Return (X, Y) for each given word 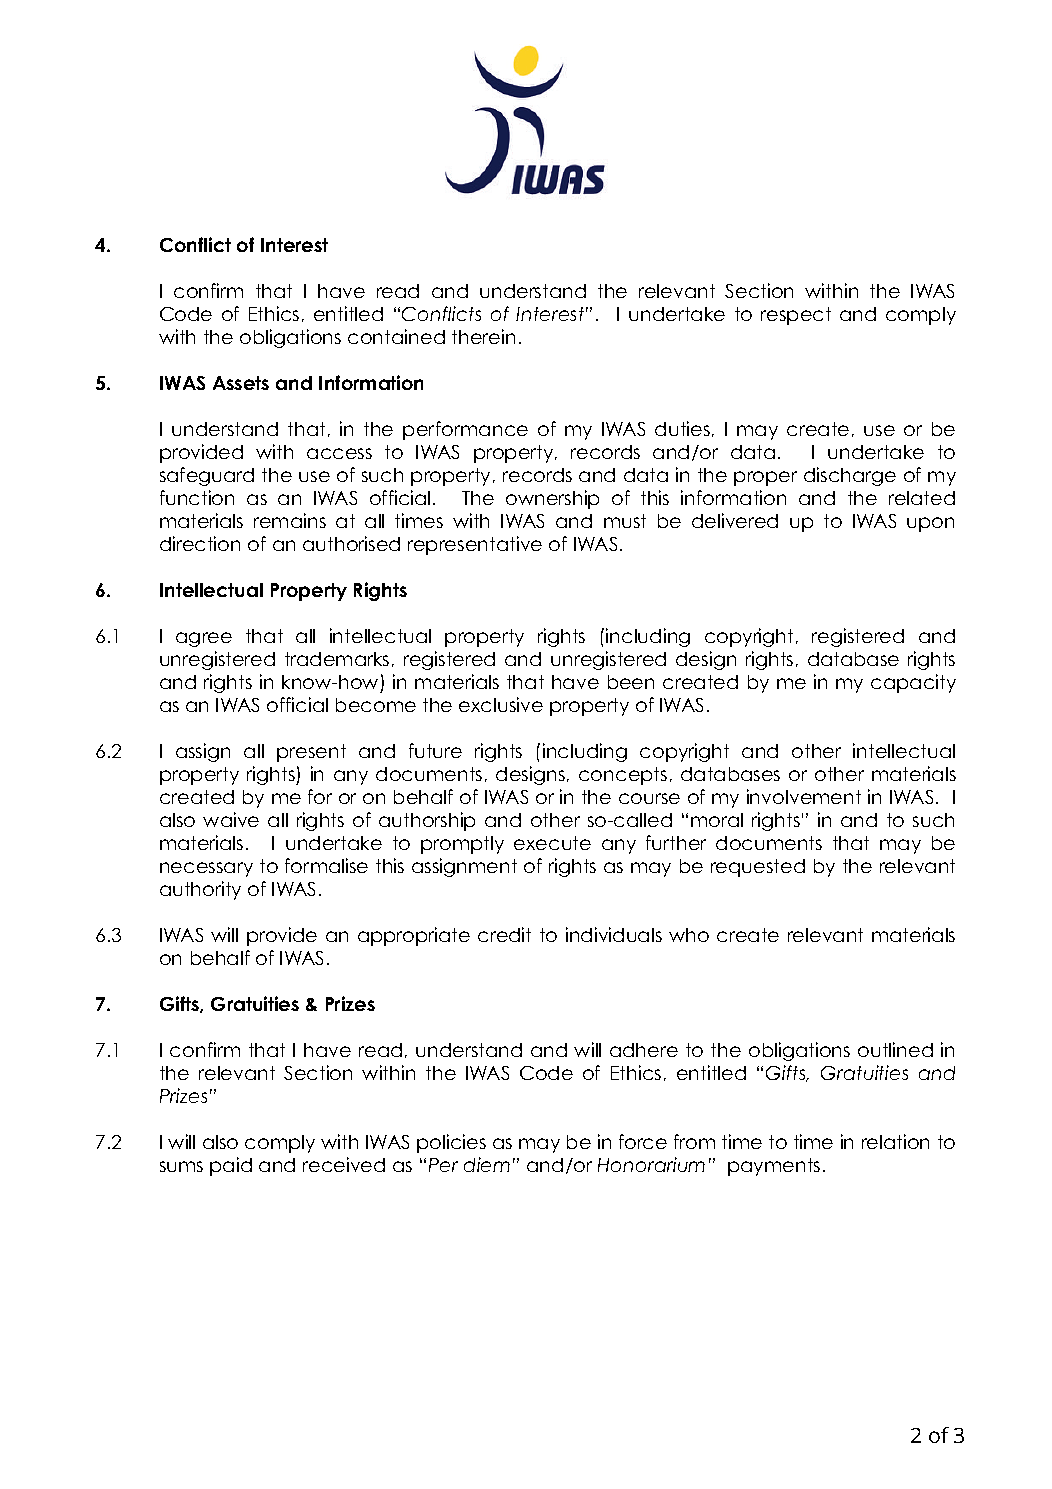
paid (231, 1166)
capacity (913, 683)
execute (552, 843)
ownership (552, 499)
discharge (850, 476)
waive (231, 819)
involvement (804, 796)
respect (796, 316)
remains (290, 520)
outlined (895, 1049)
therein (483, 336)
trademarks (337, 659)
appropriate (414, 936)
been (631, 682)
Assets (241, 383)
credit (504, 934)
